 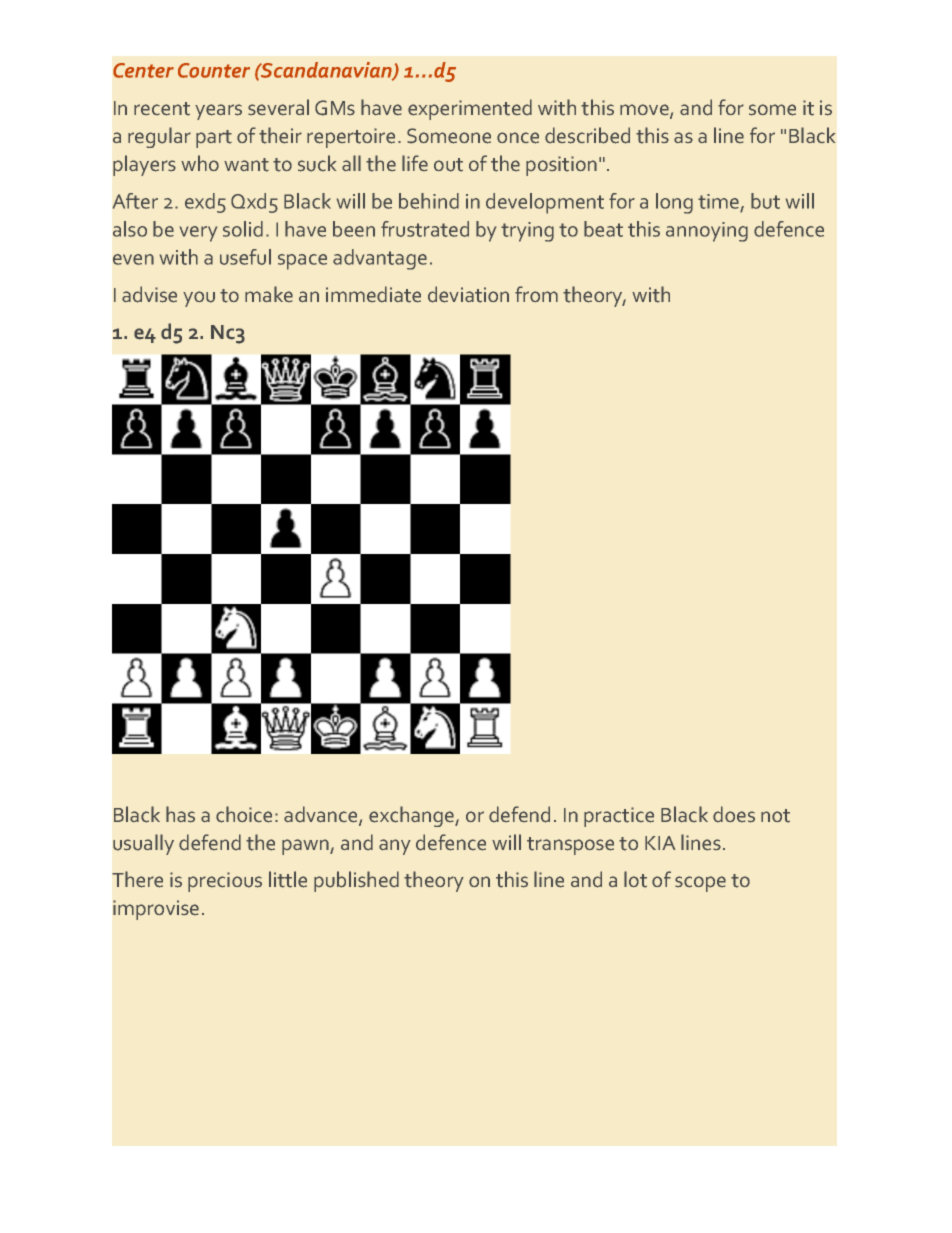 What do you see at coordinates (645, 111) in the screenshot?
I see `move` at bounding box center [645, 111].
